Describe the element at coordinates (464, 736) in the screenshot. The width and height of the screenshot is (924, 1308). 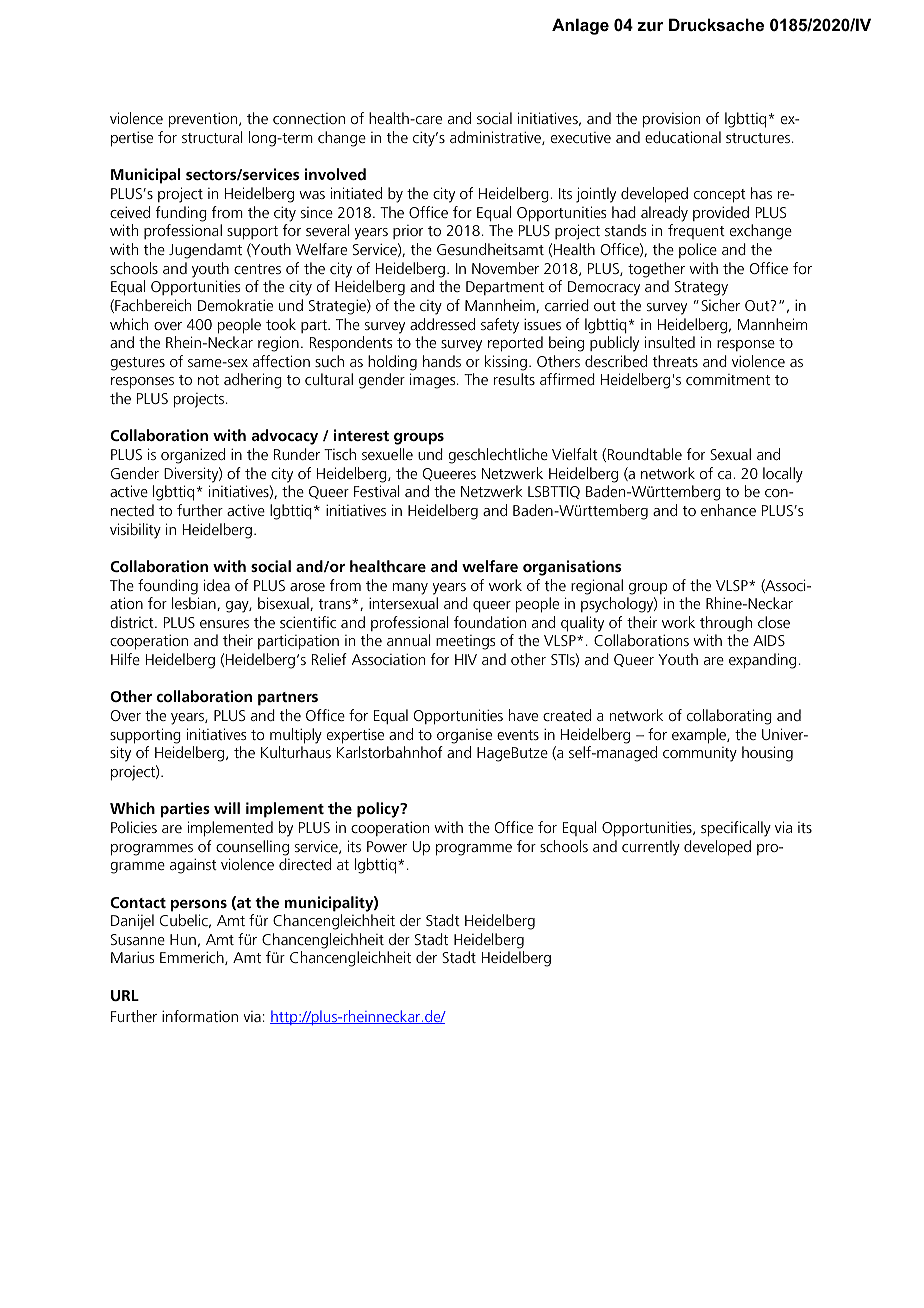
I see `organise` at that location.
